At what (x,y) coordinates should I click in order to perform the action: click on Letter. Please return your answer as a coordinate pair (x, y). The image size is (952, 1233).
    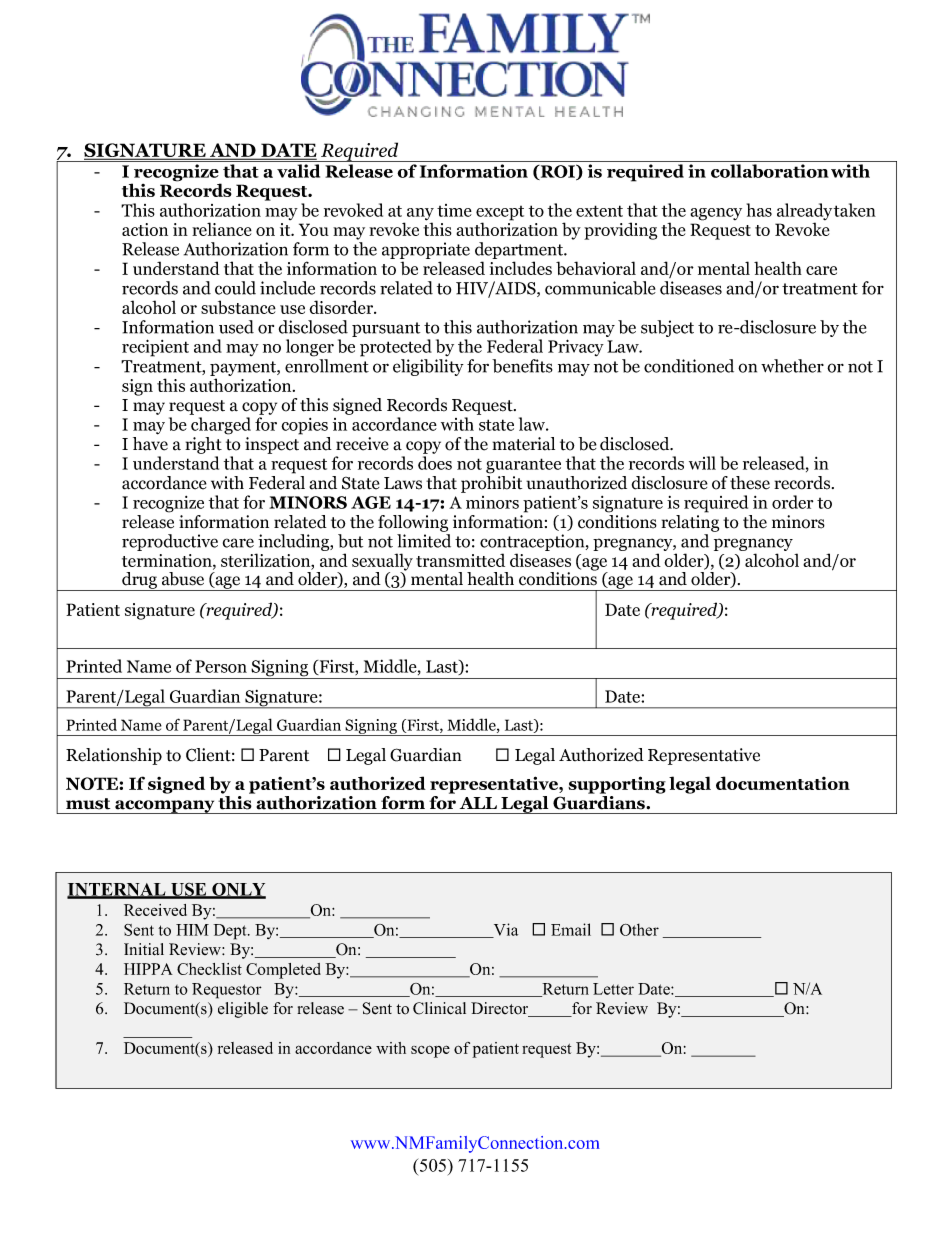
    Looking at the image, I should click on (613, 989).
